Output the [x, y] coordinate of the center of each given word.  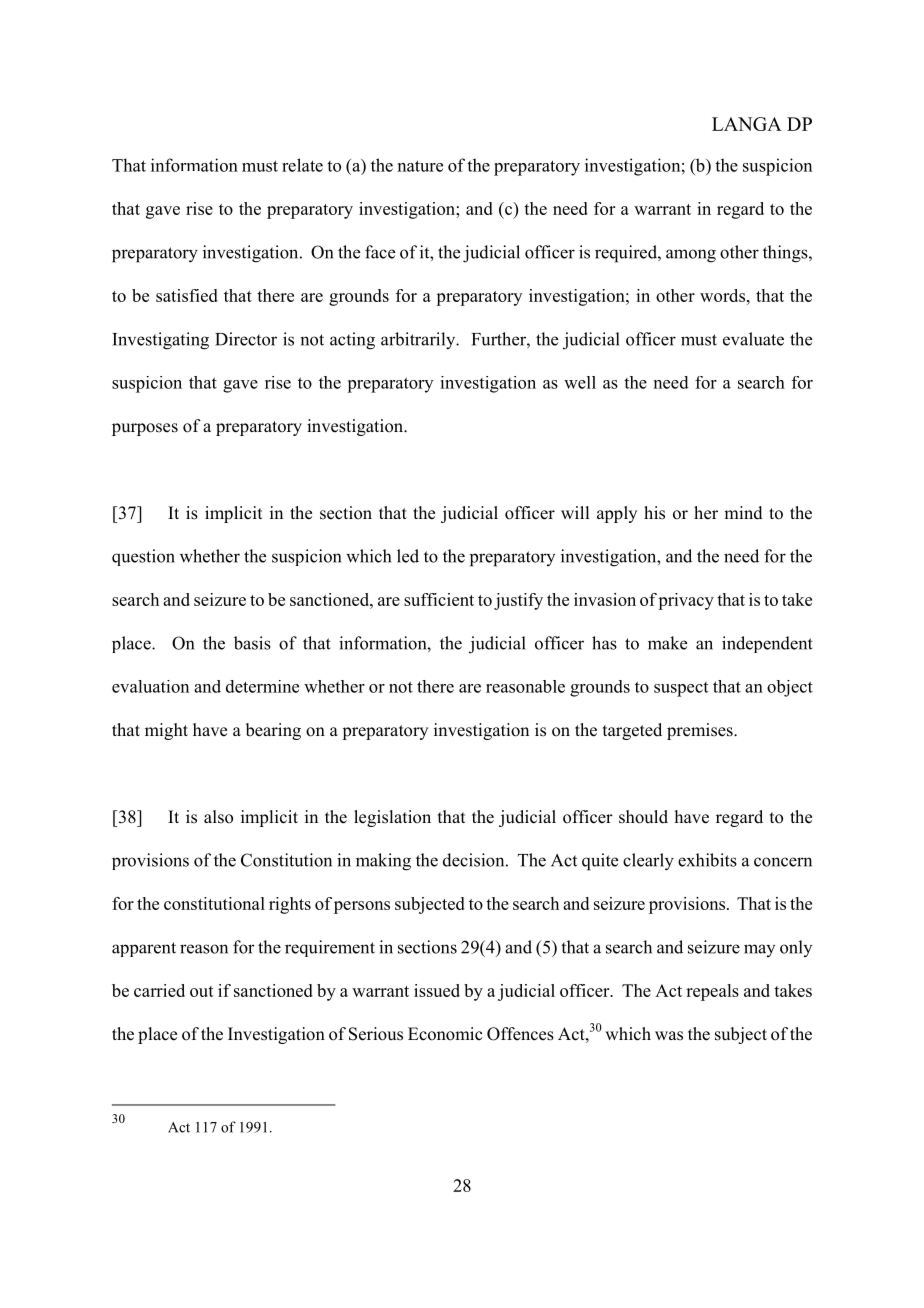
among [691, 256]
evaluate [753, 339]
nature [420, 166]
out [202, 991]
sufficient [439, 599]
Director [246, 339]
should [643, 817]
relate [302, 165]
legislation [392, 818]
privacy [686, 601]
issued [437, 990]
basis [252, 643]
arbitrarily [419, 341]
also [218, 817]
